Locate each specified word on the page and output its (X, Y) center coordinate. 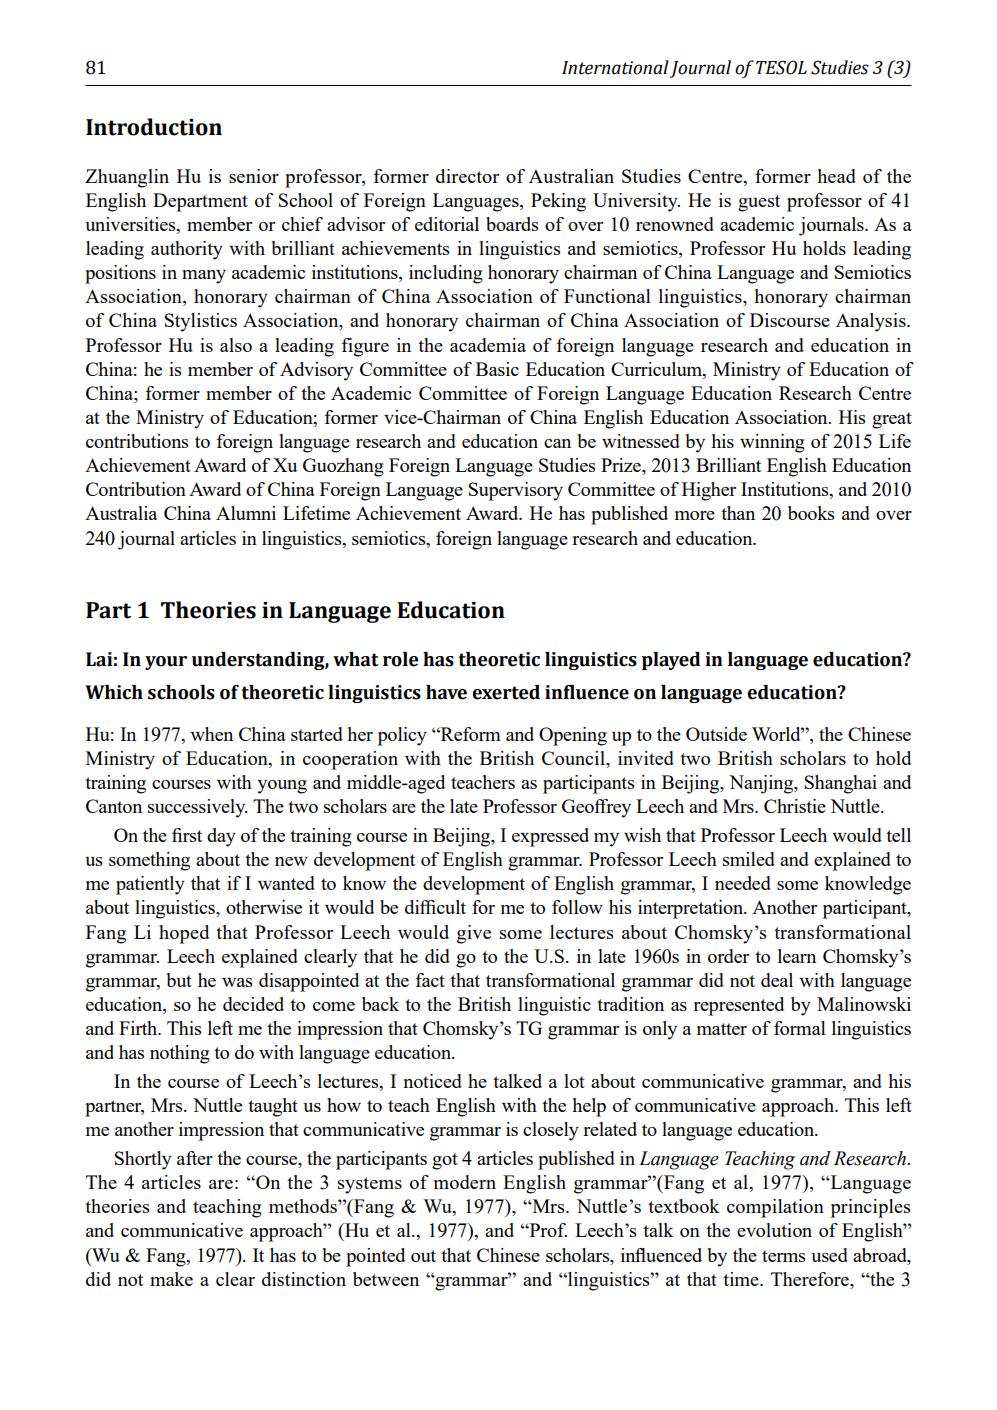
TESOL (781, 67)
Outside (716, 734)
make (171, 1279)
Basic (497, 369)
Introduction (154, 127)
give (474, 934)
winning (772, 443)
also (236, 345)
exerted (506, 692)
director (467, 176)
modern (465, 1182)
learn (797, 956)
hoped (184, 934)
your (166, 663)
